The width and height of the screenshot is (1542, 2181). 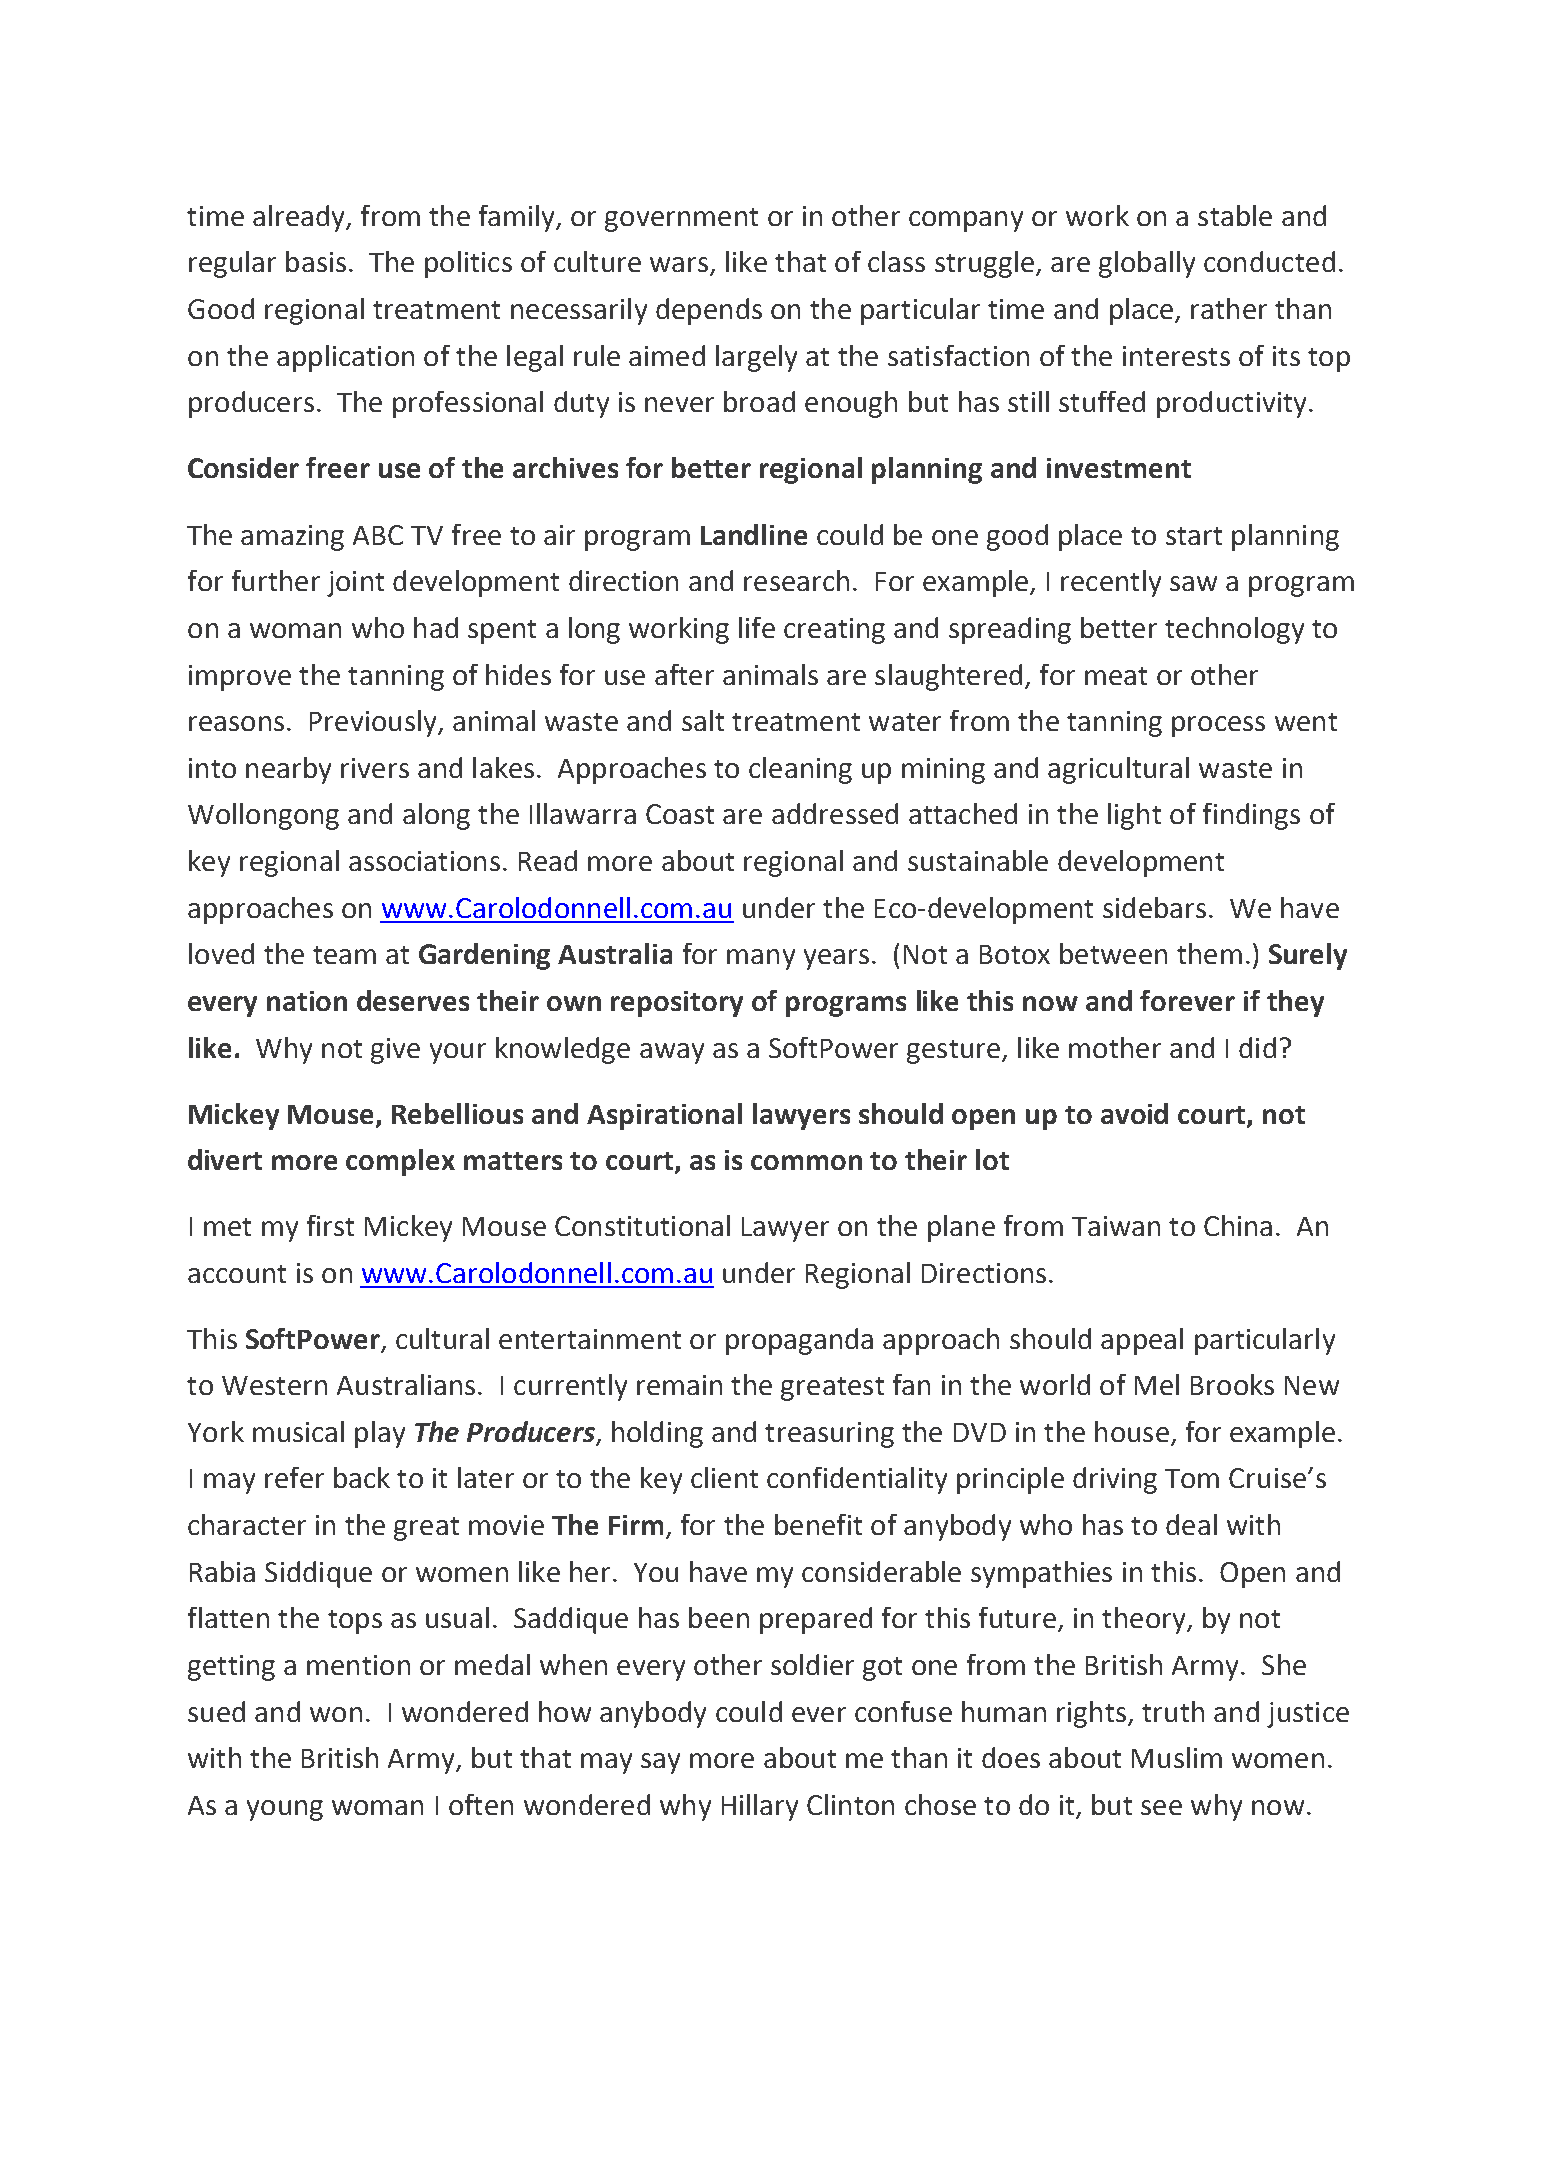 I want to click on research, so click(x=796, y=580).
